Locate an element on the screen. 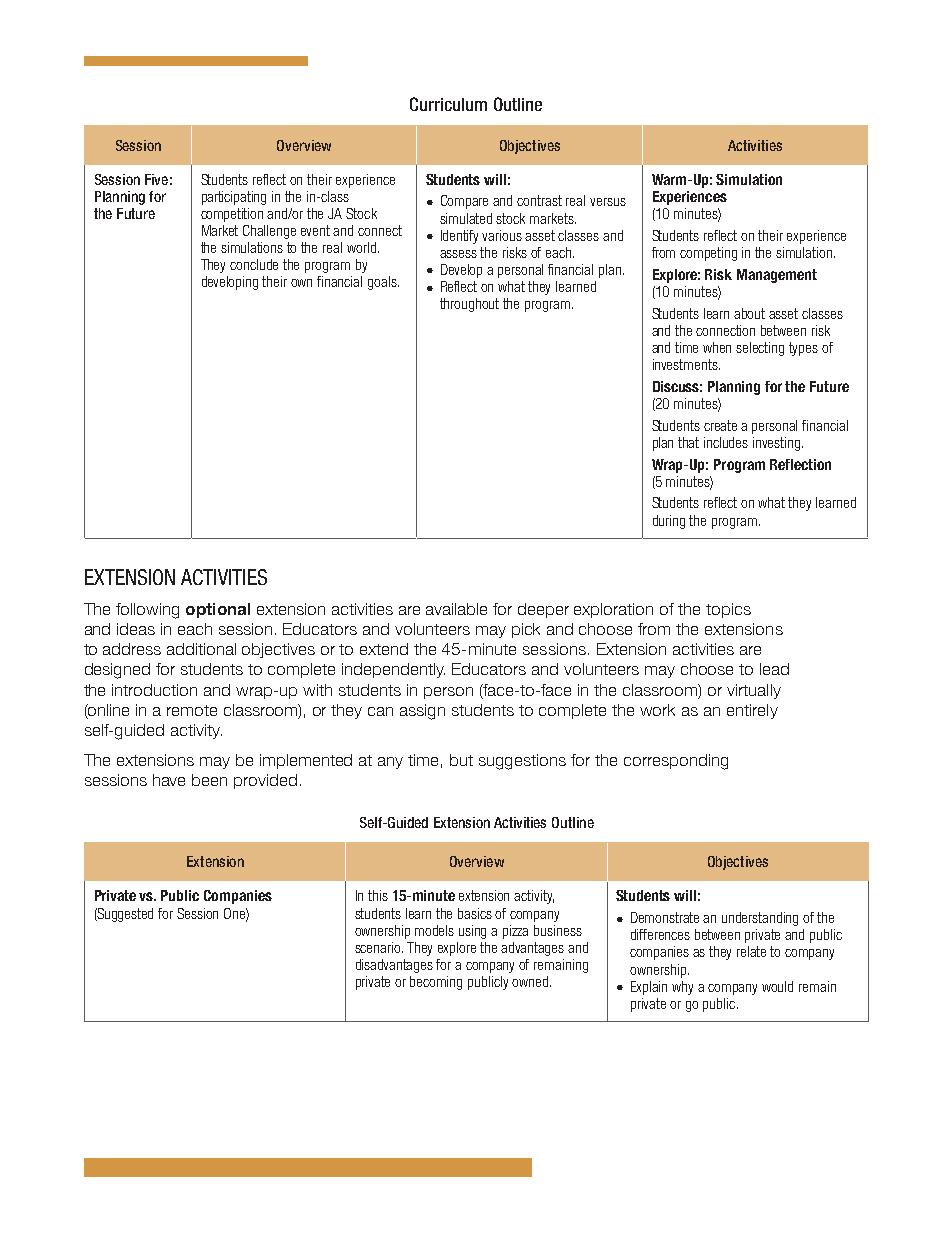 The height and width of the screenshot is (1233, 952). been is located at coordinates (209, 780).
